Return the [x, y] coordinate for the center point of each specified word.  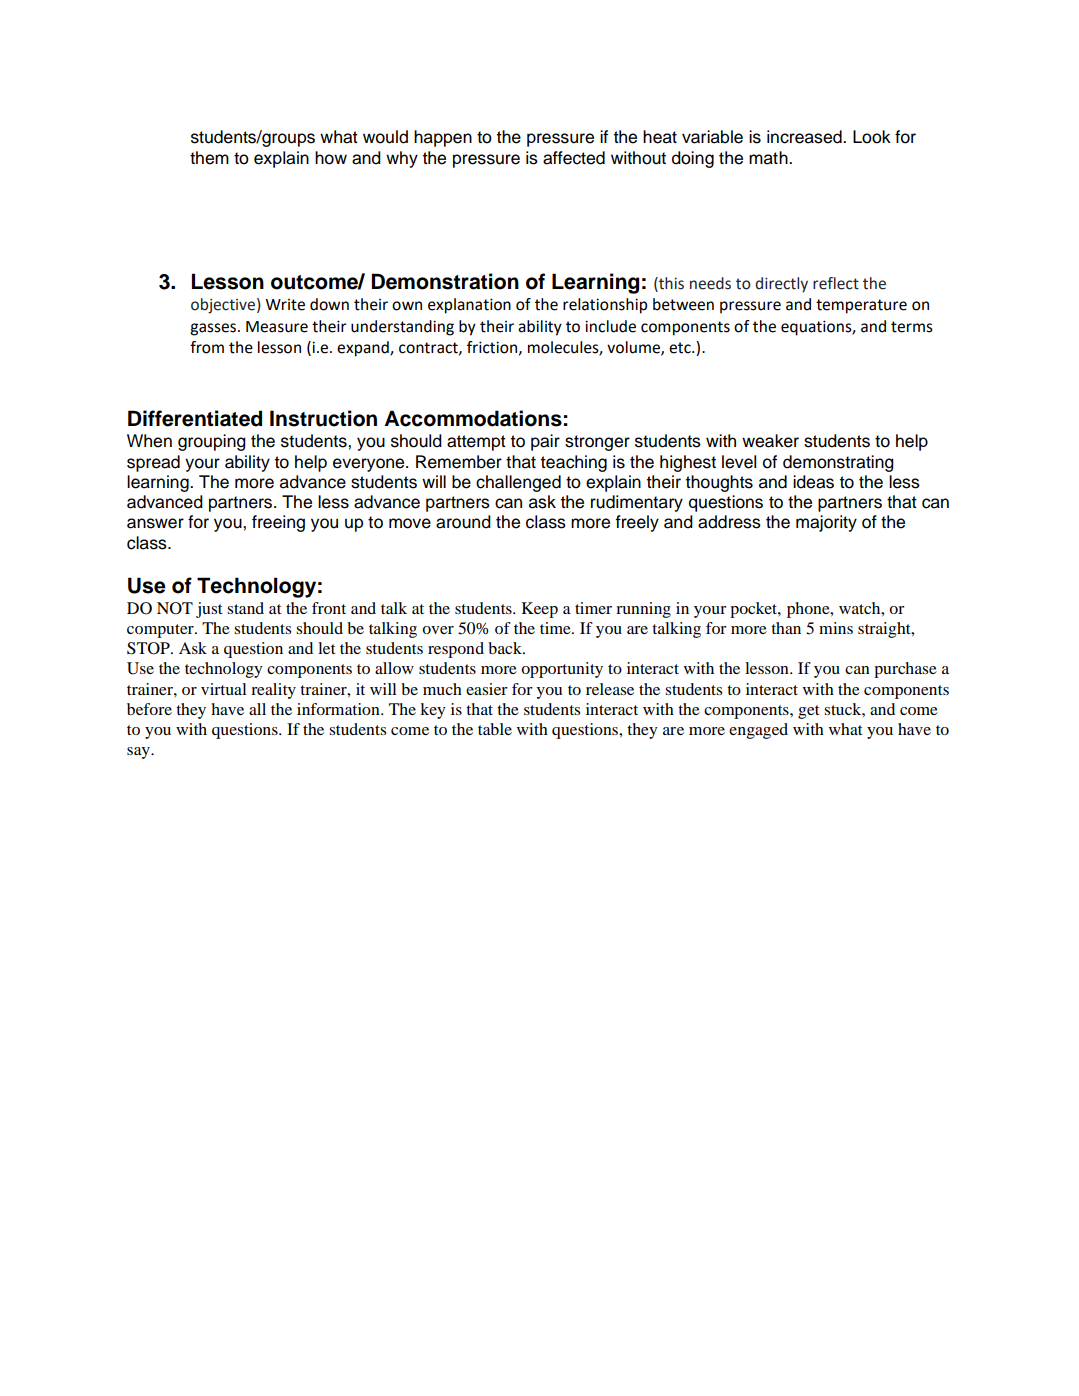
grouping [212, 442]
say [139, 753]
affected [574, 158]
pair [545, 442]
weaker [770, 441]
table [495, 729]
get [808, 712]
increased [805, 137]
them [209, 158]
